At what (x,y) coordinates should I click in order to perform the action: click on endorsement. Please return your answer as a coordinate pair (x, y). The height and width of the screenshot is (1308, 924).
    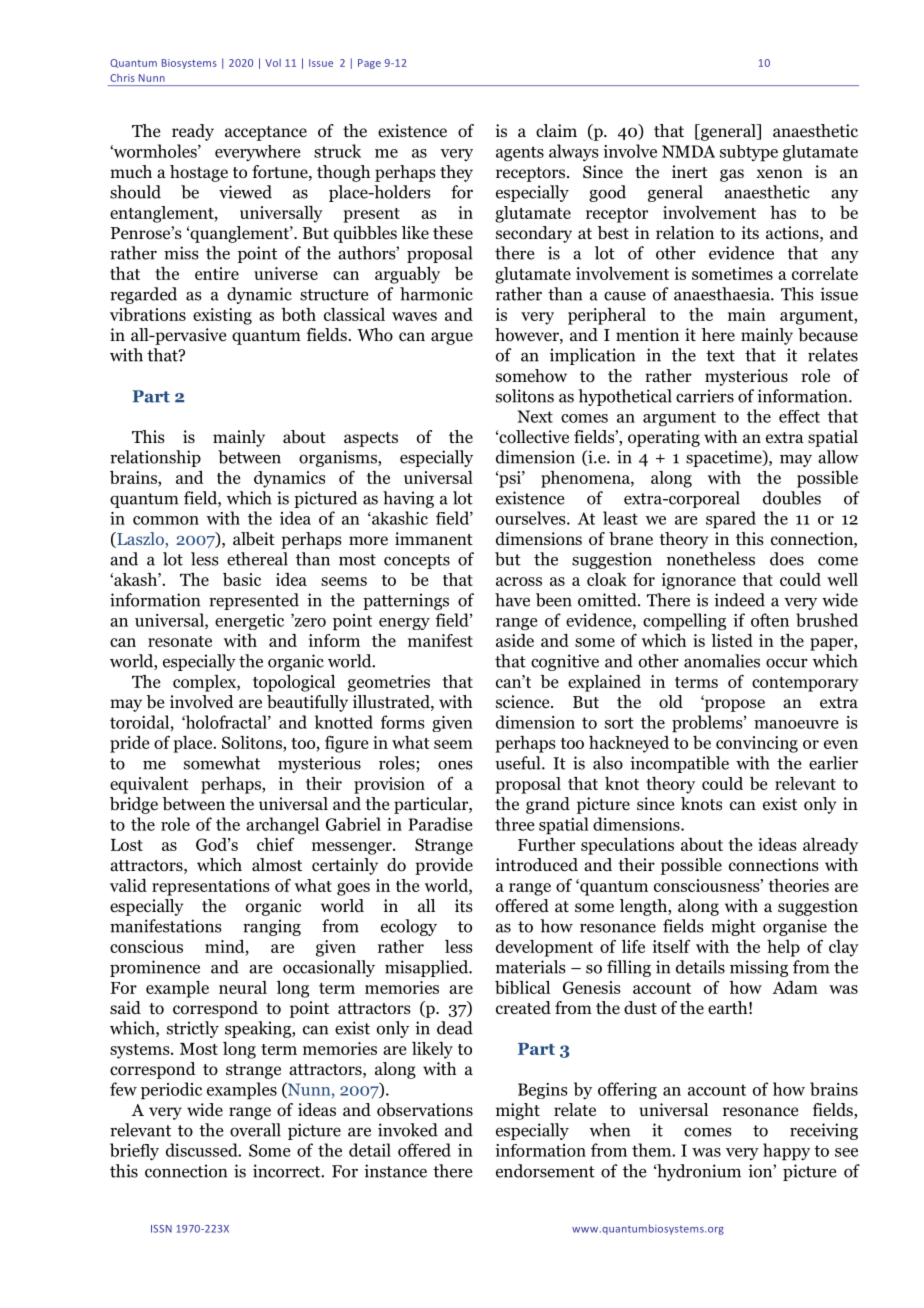
    Looking at the image, I should click on (545, 1171).
